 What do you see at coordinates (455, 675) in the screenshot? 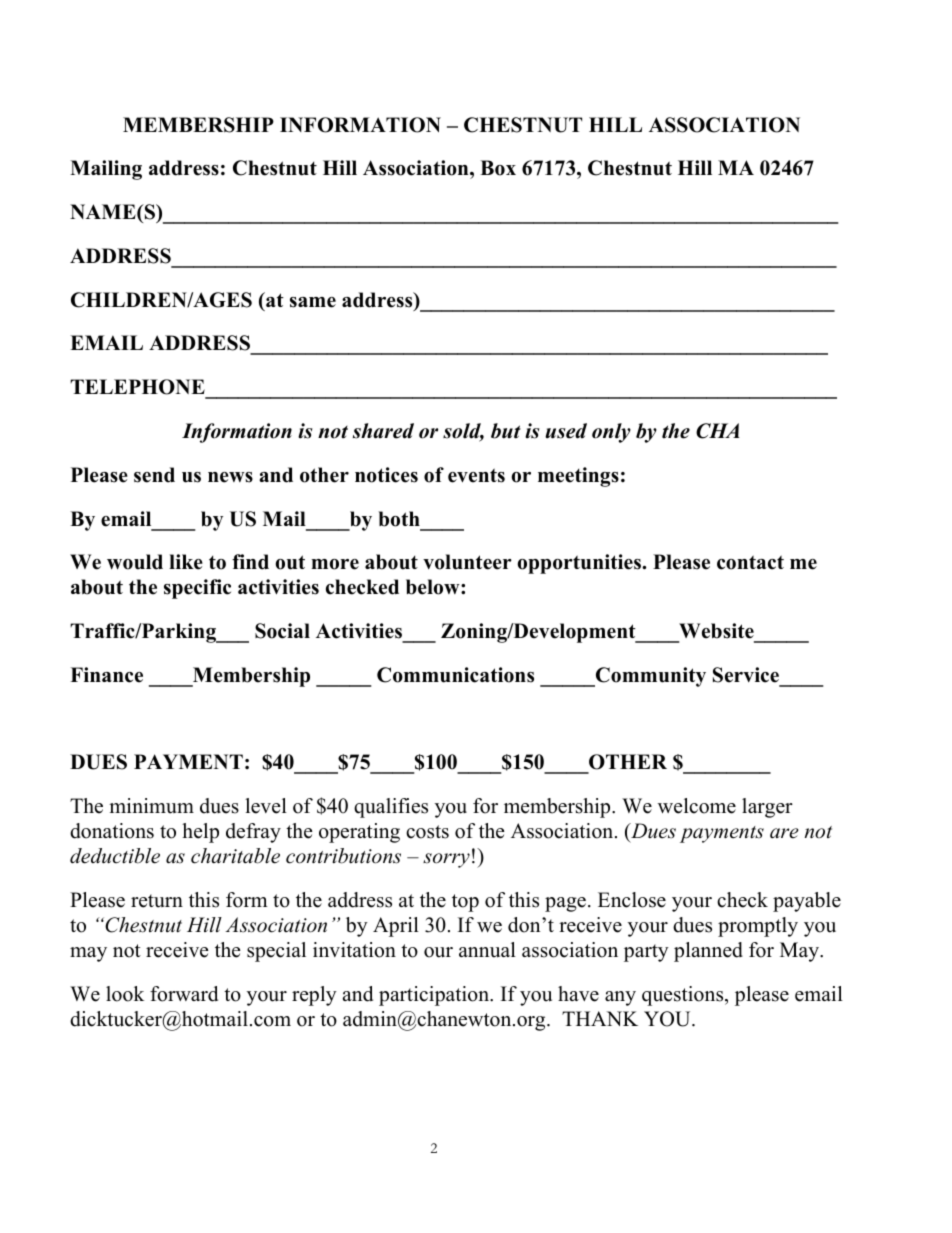
I see `Communications` at bounding box center [455, 675].
